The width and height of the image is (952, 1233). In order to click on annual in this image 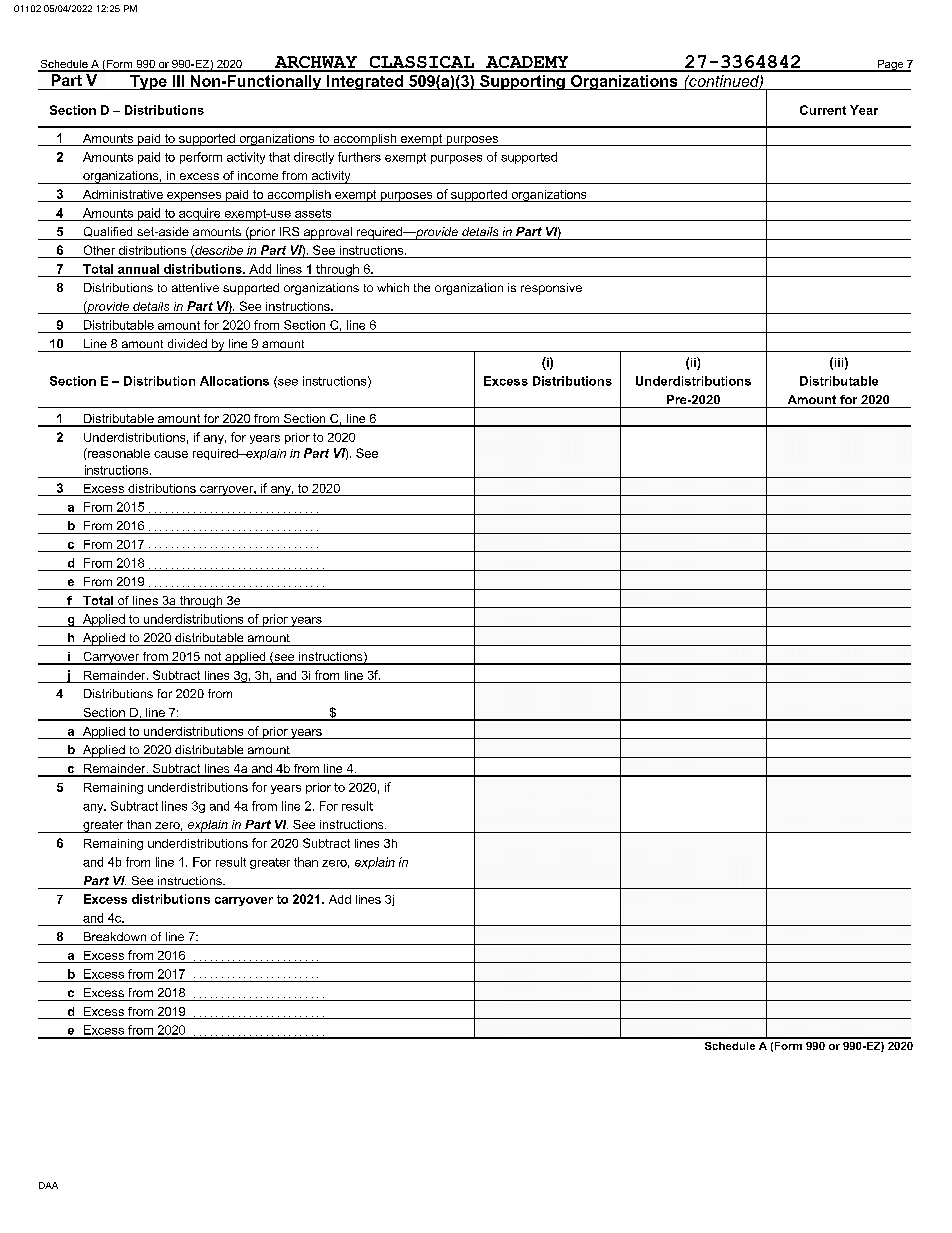, I will do `click(138, 269)`.
